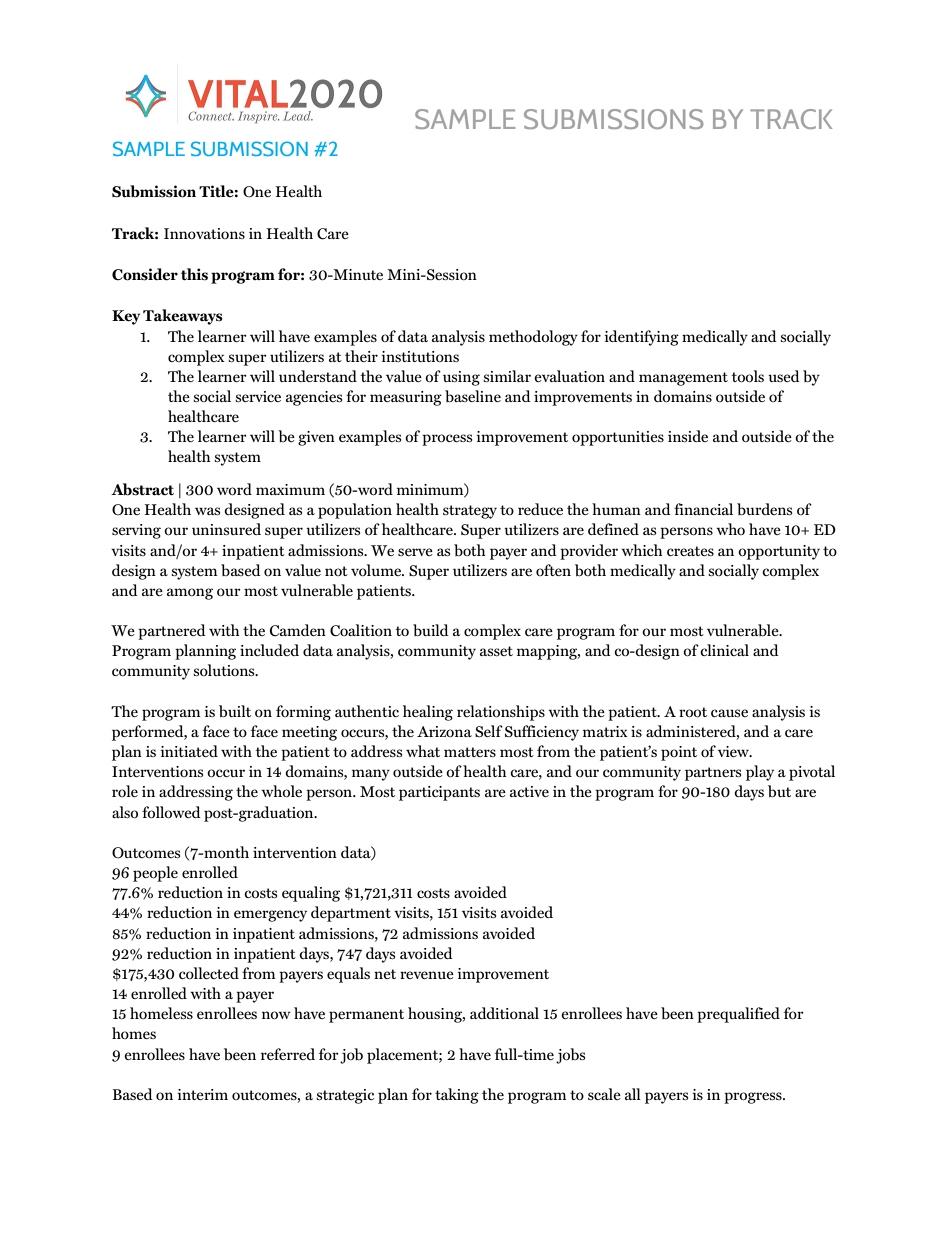 This page has height=1233, width=952. Describe the element at coordinates (225, 670) in the page. I see `solutions` at that location.
